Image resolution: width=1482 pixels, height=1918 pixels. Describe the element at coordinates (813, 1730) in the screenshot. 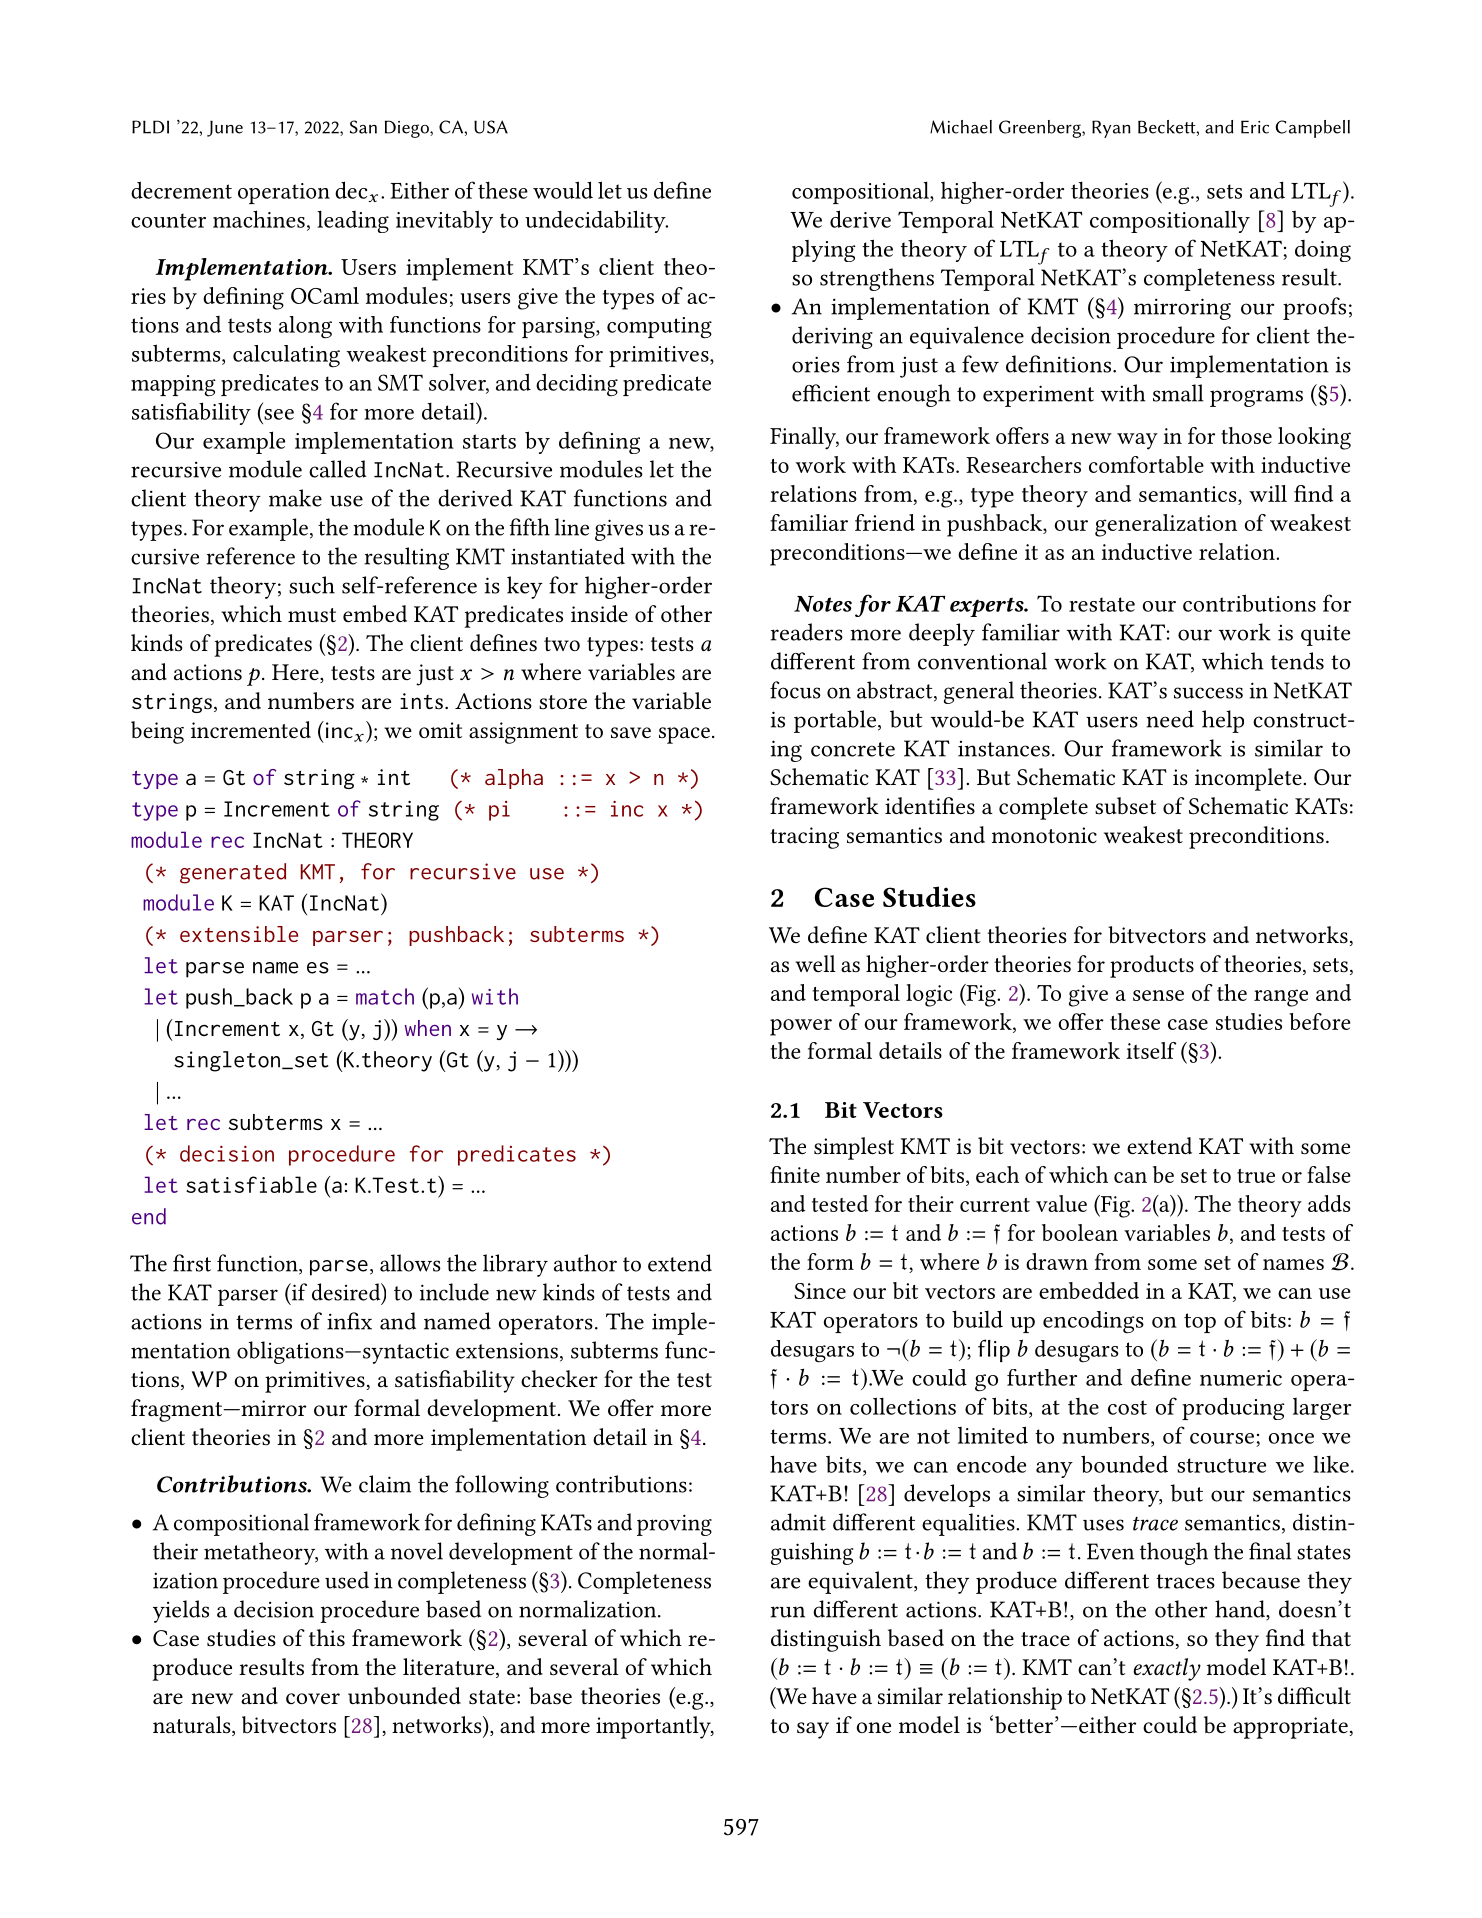

I see `say` at that location.
